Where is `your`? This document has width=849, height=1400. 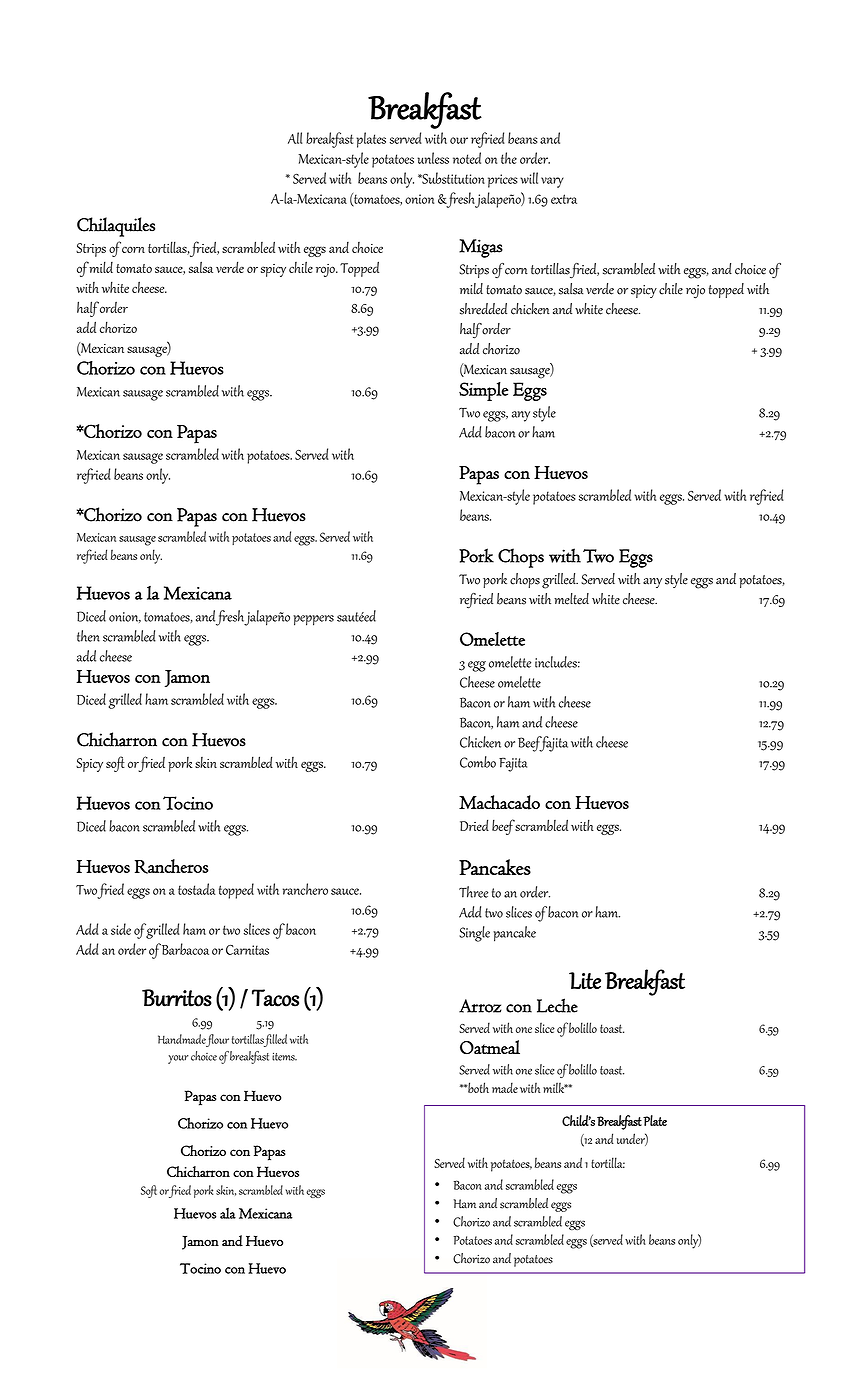
your is located at coordinates (178, 1059).
